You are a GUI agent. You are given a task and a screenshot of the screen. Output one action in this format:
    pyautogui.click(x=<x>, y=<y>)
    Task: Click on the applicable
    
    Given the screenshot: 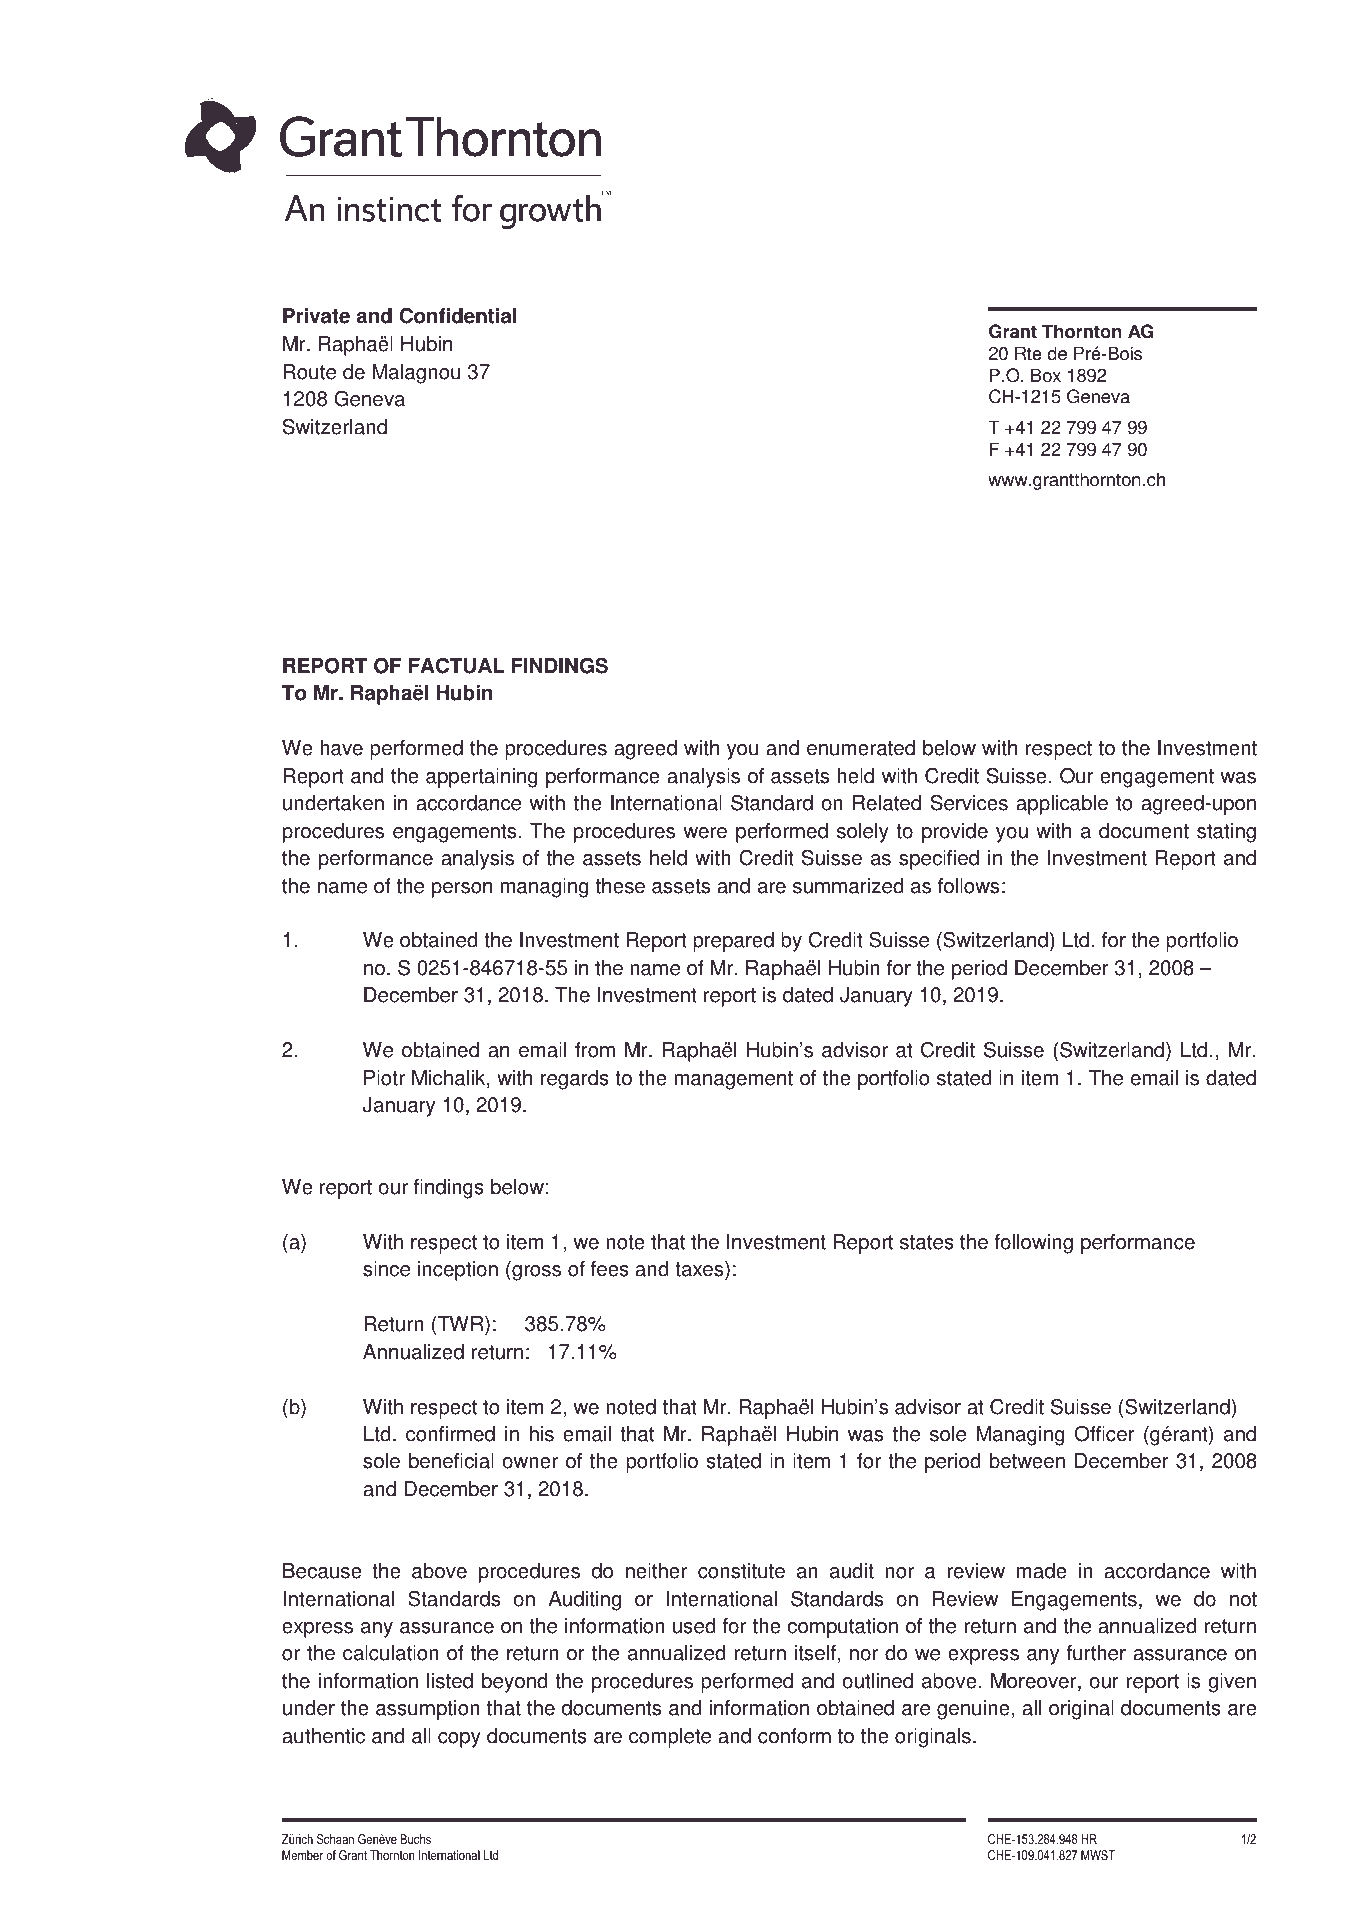 What is the action you would take?
    pyautogui.click(x=1062, y=805)
